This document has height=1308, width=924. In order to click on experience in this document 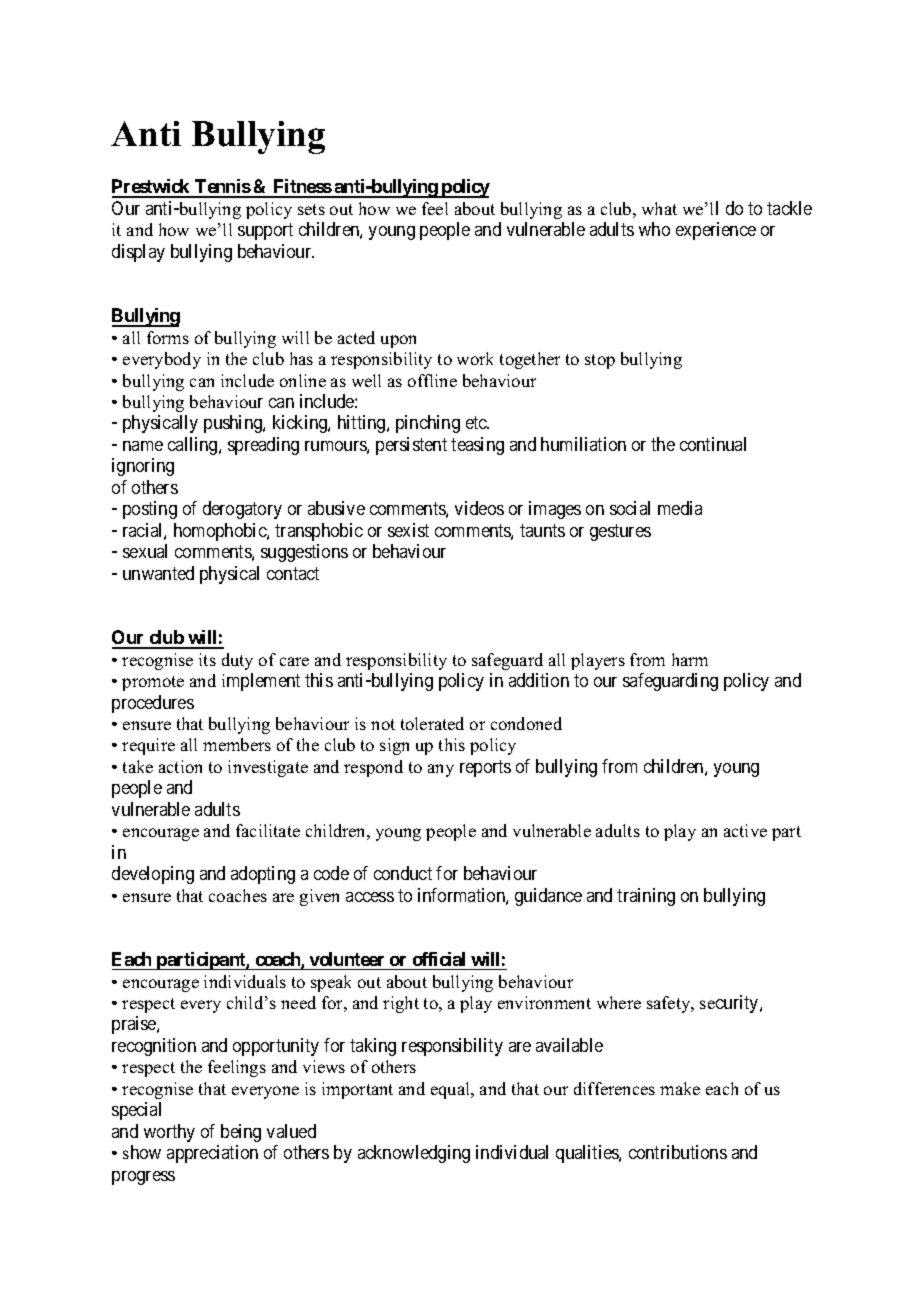, I will do `click(716, 231)`.
